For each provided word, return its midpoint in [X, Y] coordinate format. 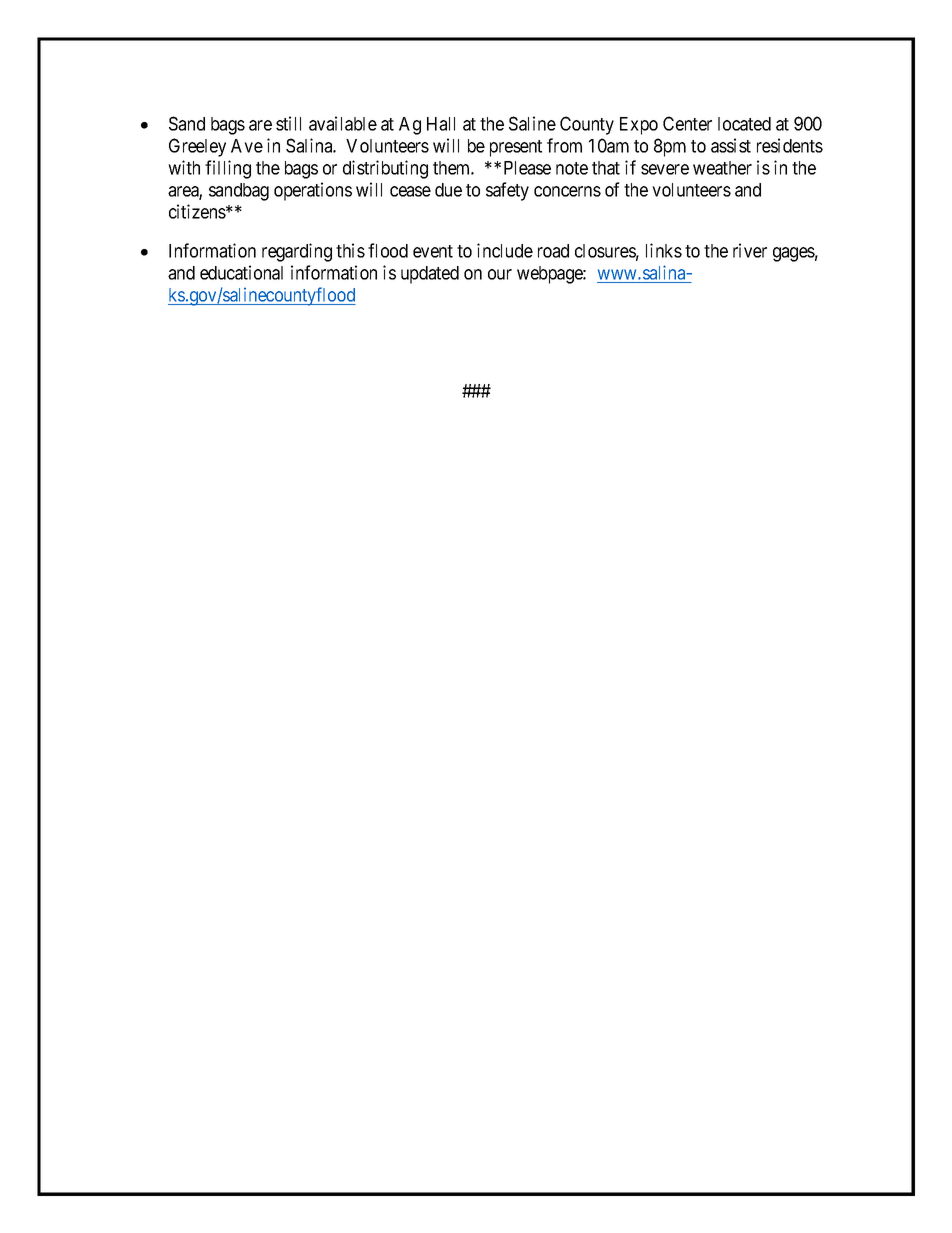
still [288, 123]
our [500, 274]
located [744, 124]
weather [722, 168]
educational [241, 272]
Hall [441, 124]
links [664, 250]
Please [527, 168]
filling [228, 169]
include [505, 250]
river [750, 250]
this [350, 250]
